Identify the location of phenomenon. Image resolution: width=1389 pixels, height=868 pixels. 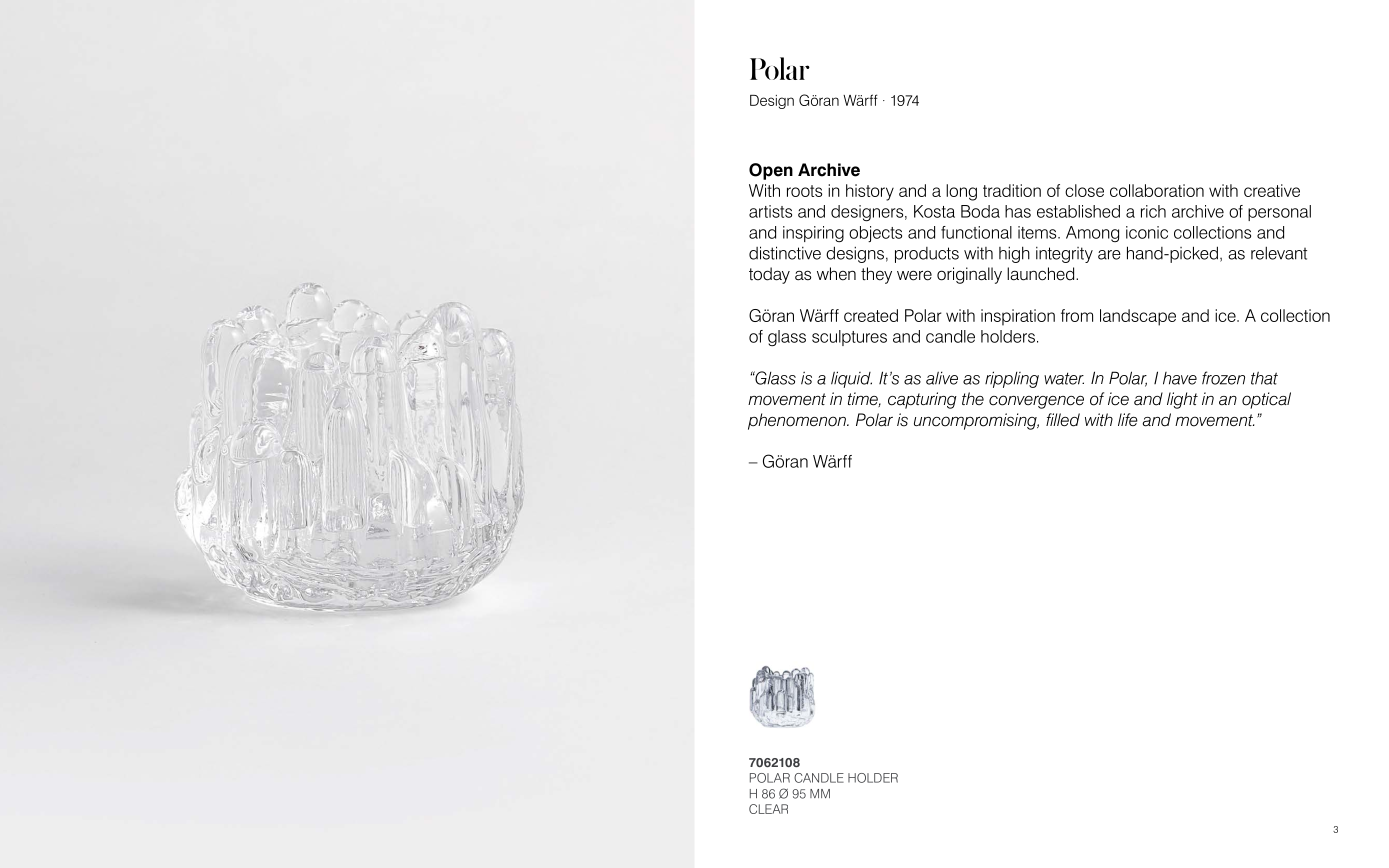
(798, 421).
